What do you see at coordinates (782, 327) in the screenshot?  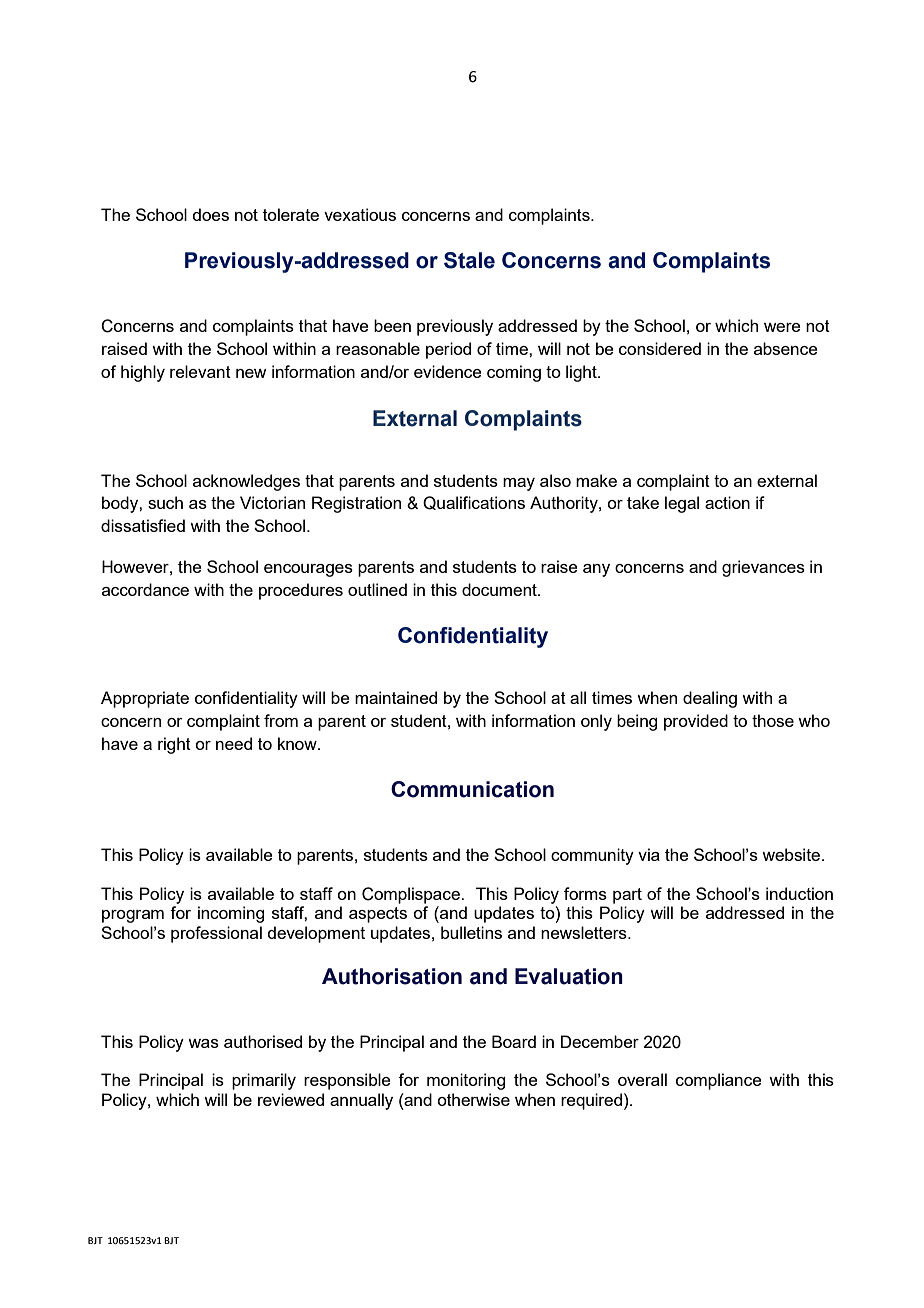 I see `were` at bounding box center [782, 327].
